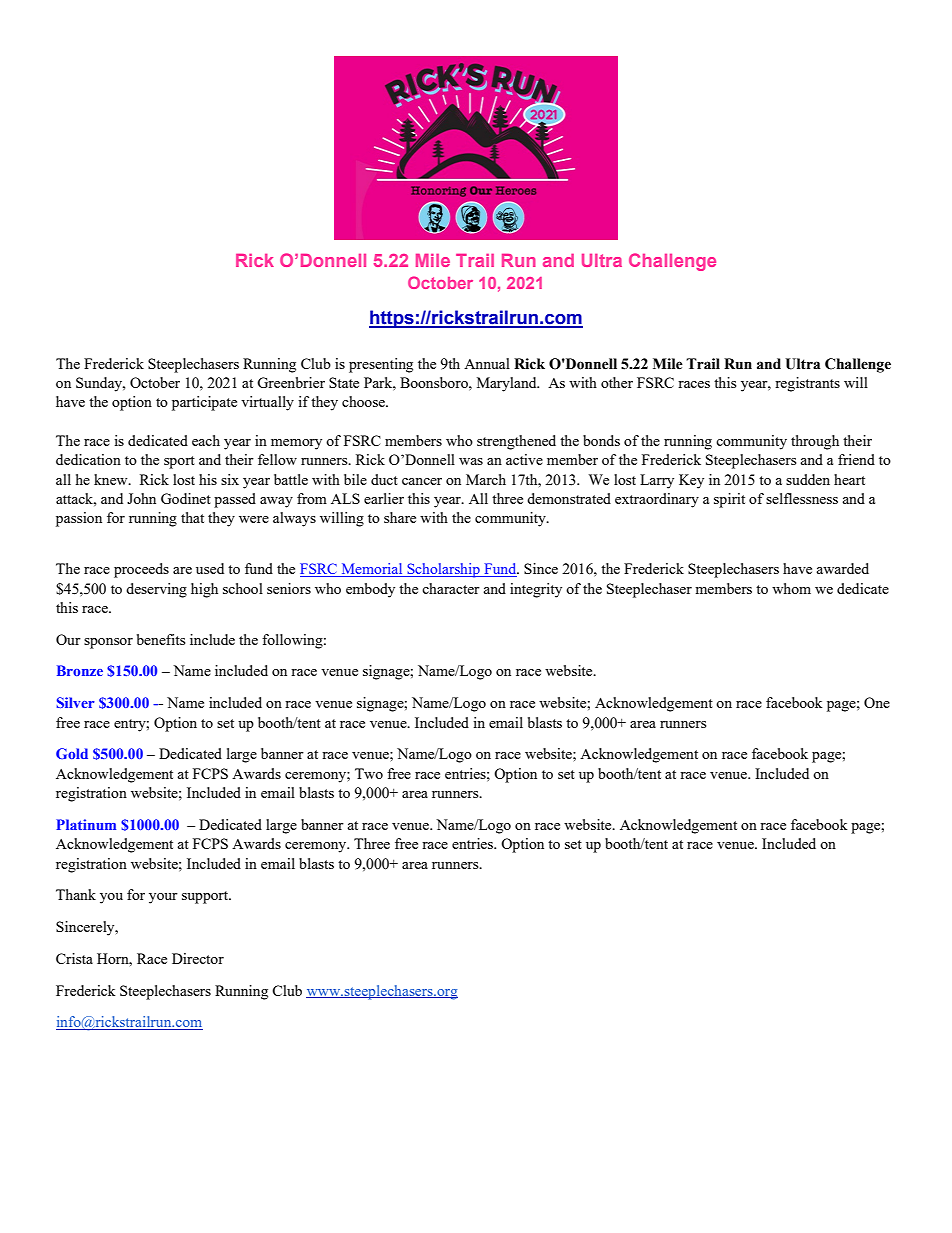 The height and width of the screenshot is (1233, 952). I want to click on Maryland, so click(508, 384).
